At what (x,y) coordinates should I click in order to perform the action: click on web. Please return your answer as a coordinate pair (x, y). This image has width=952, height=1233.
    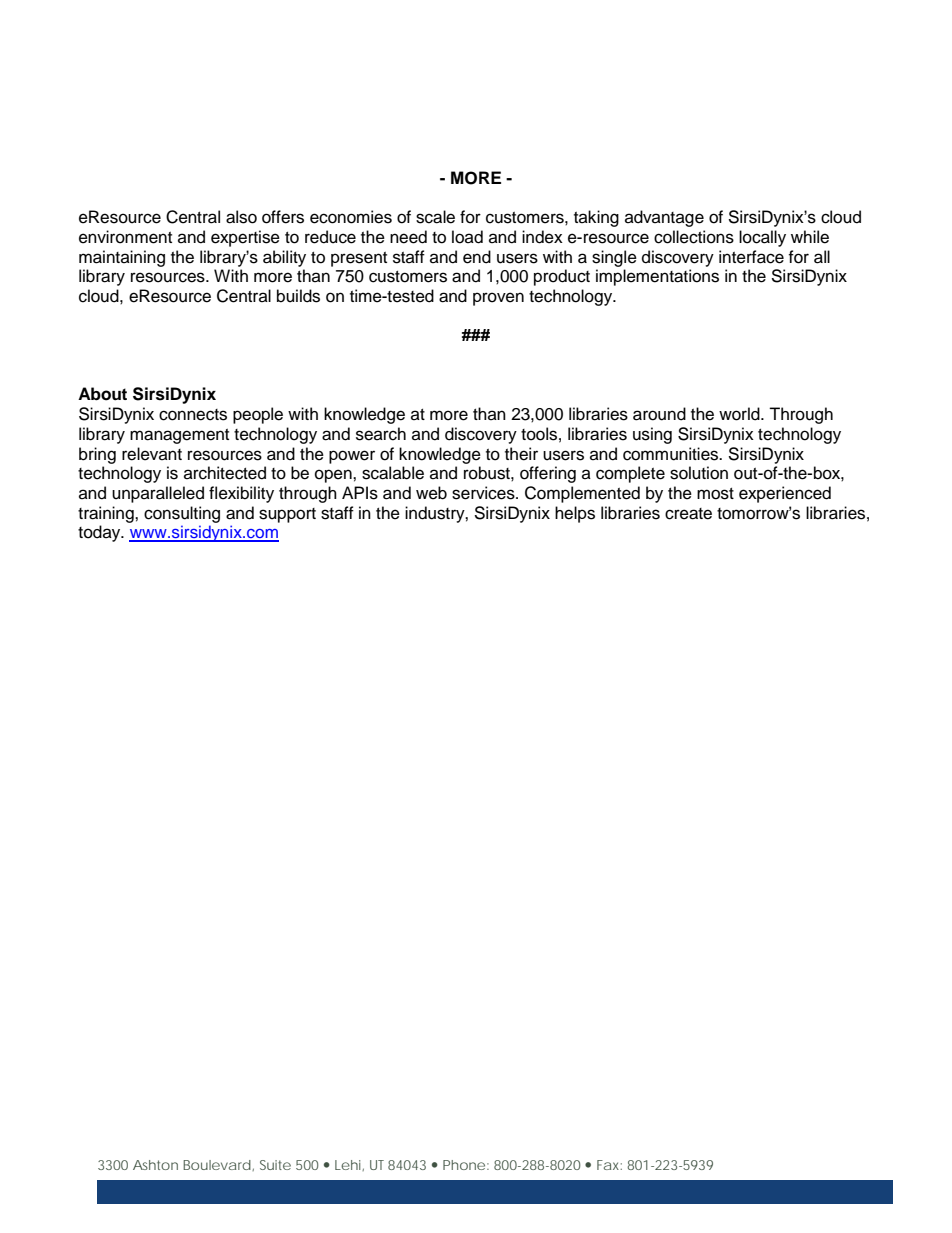
    Looking at the image, I should click on (431, 493).
